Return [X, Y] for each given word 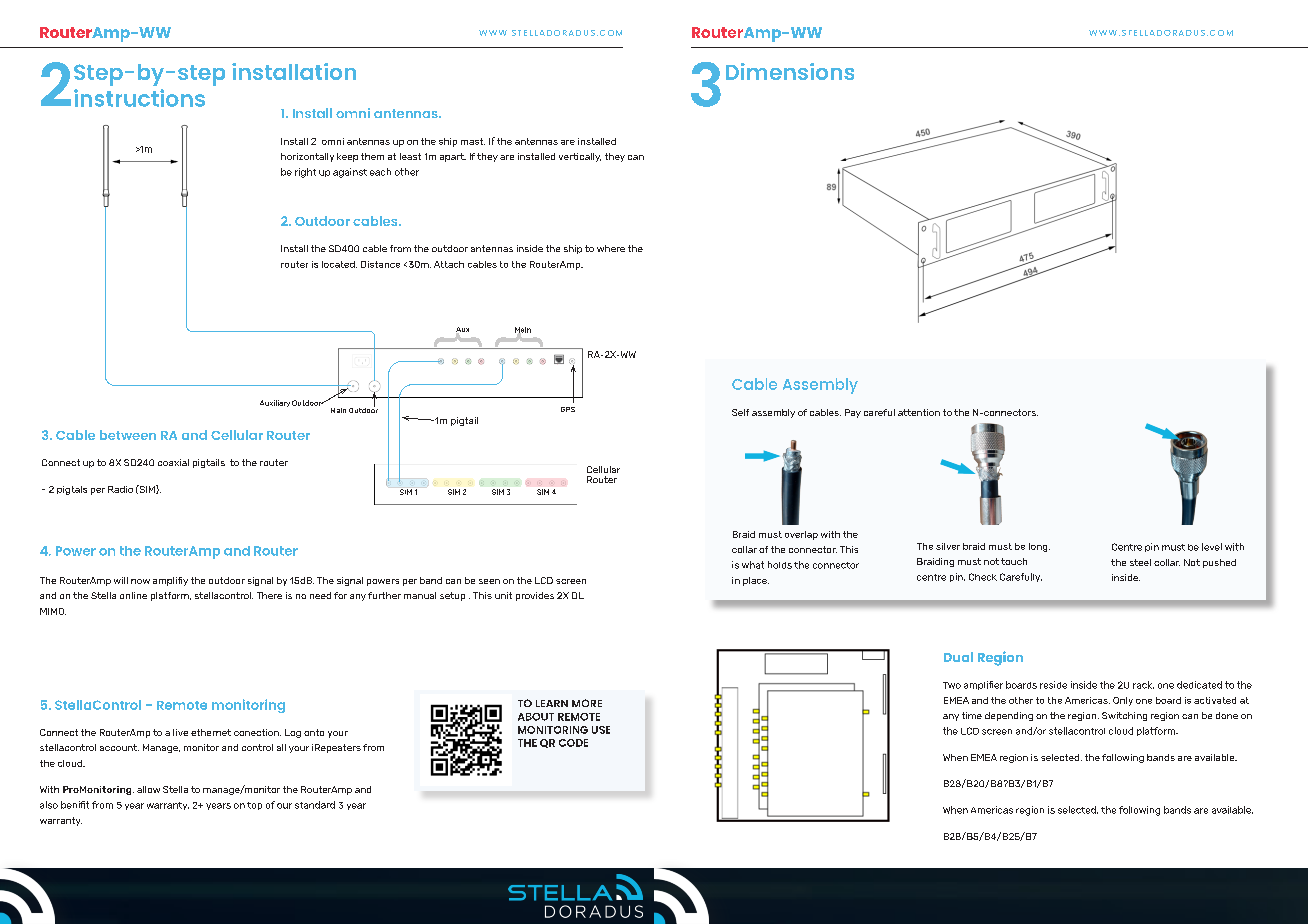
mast [473, 141]
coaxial [173, 462]
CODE [573, 743]
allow [148, 789]
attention [919, 412]
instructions [139, 98]
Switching [1124, 716]
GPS [568, 409]
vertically [580, 157]
